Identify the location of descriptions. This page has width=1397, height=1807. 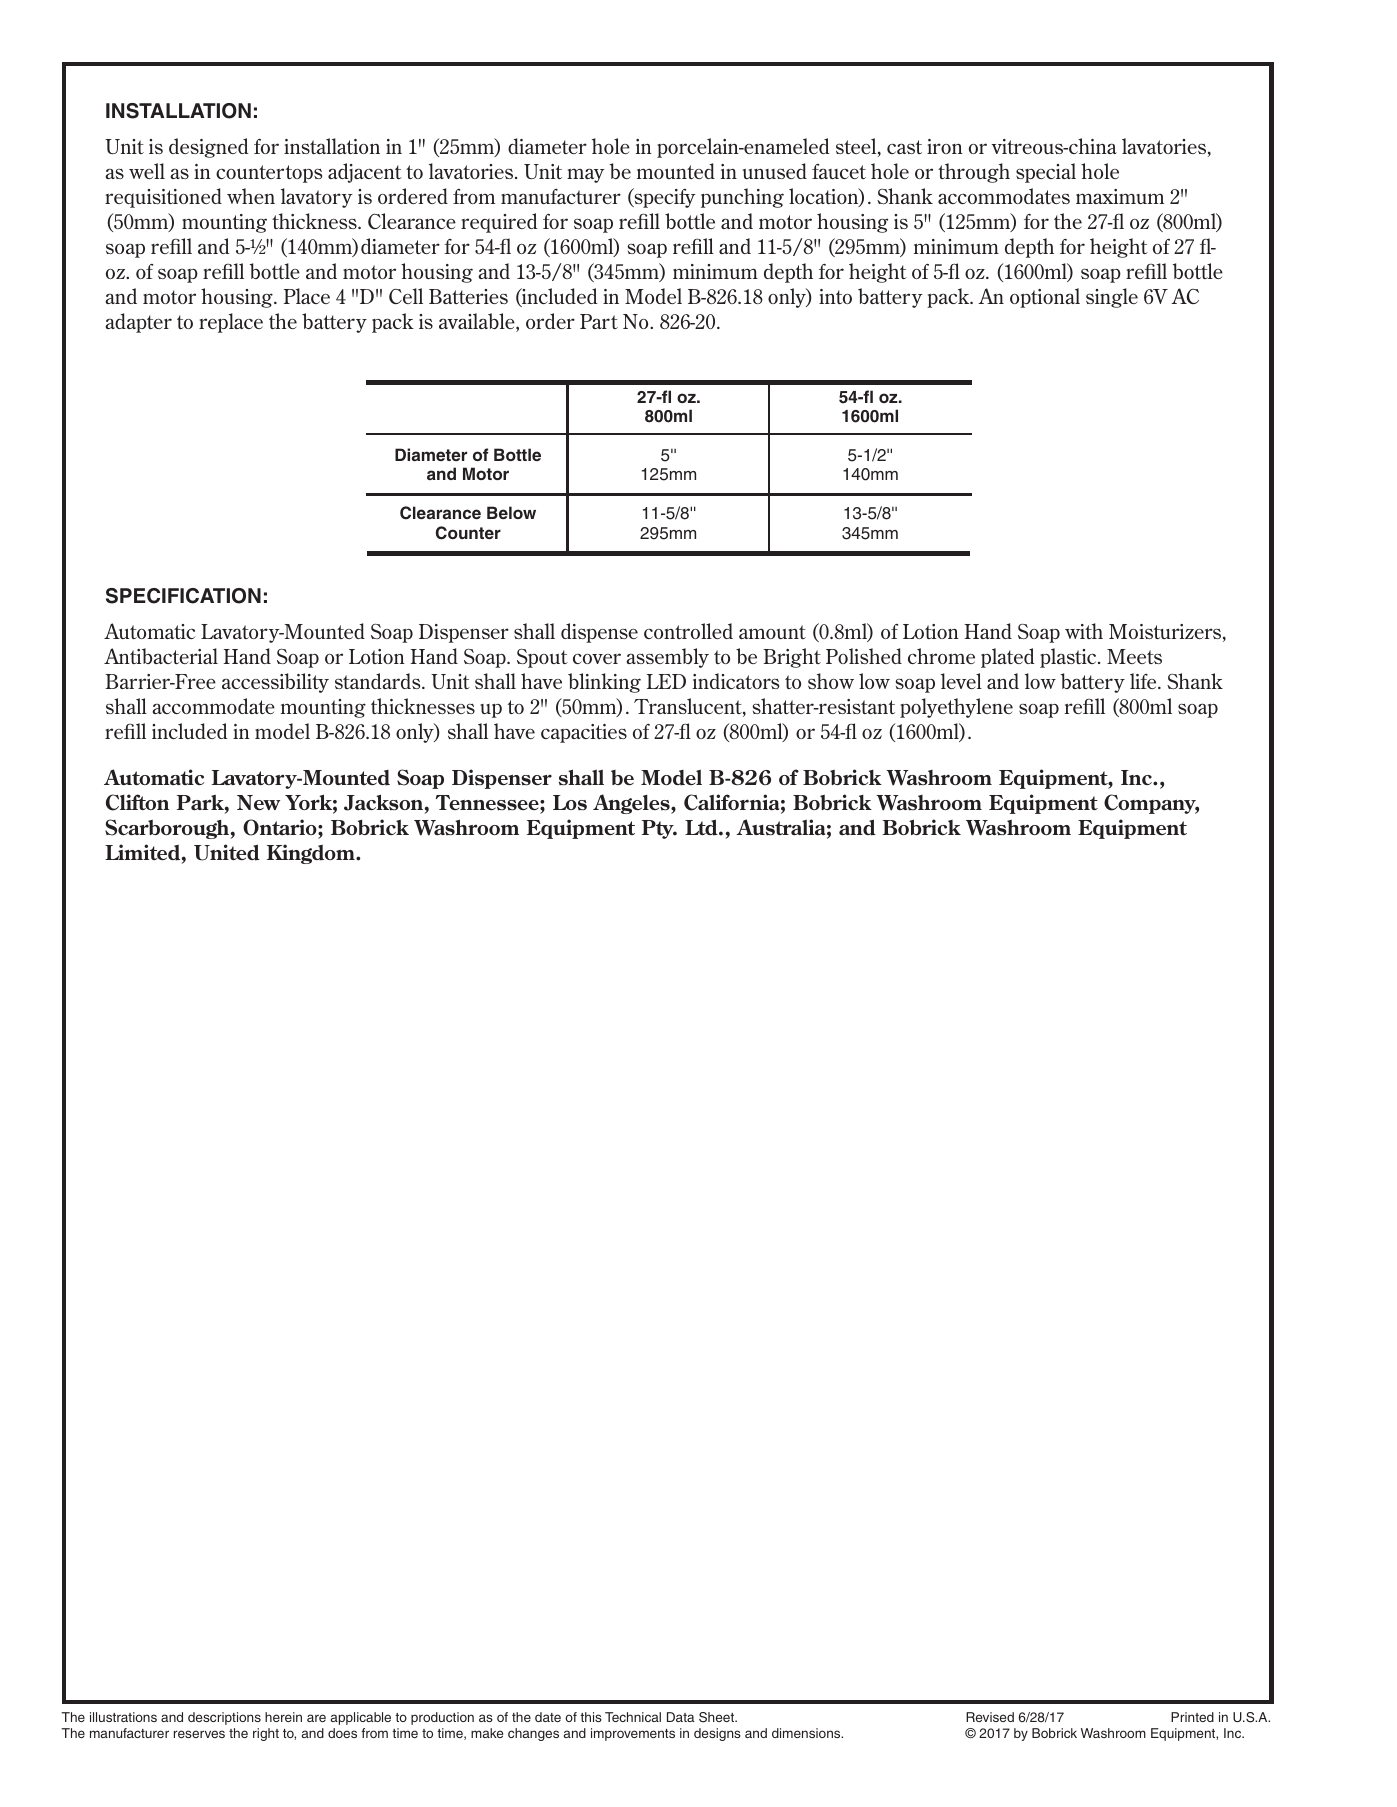
(224, 1718).
